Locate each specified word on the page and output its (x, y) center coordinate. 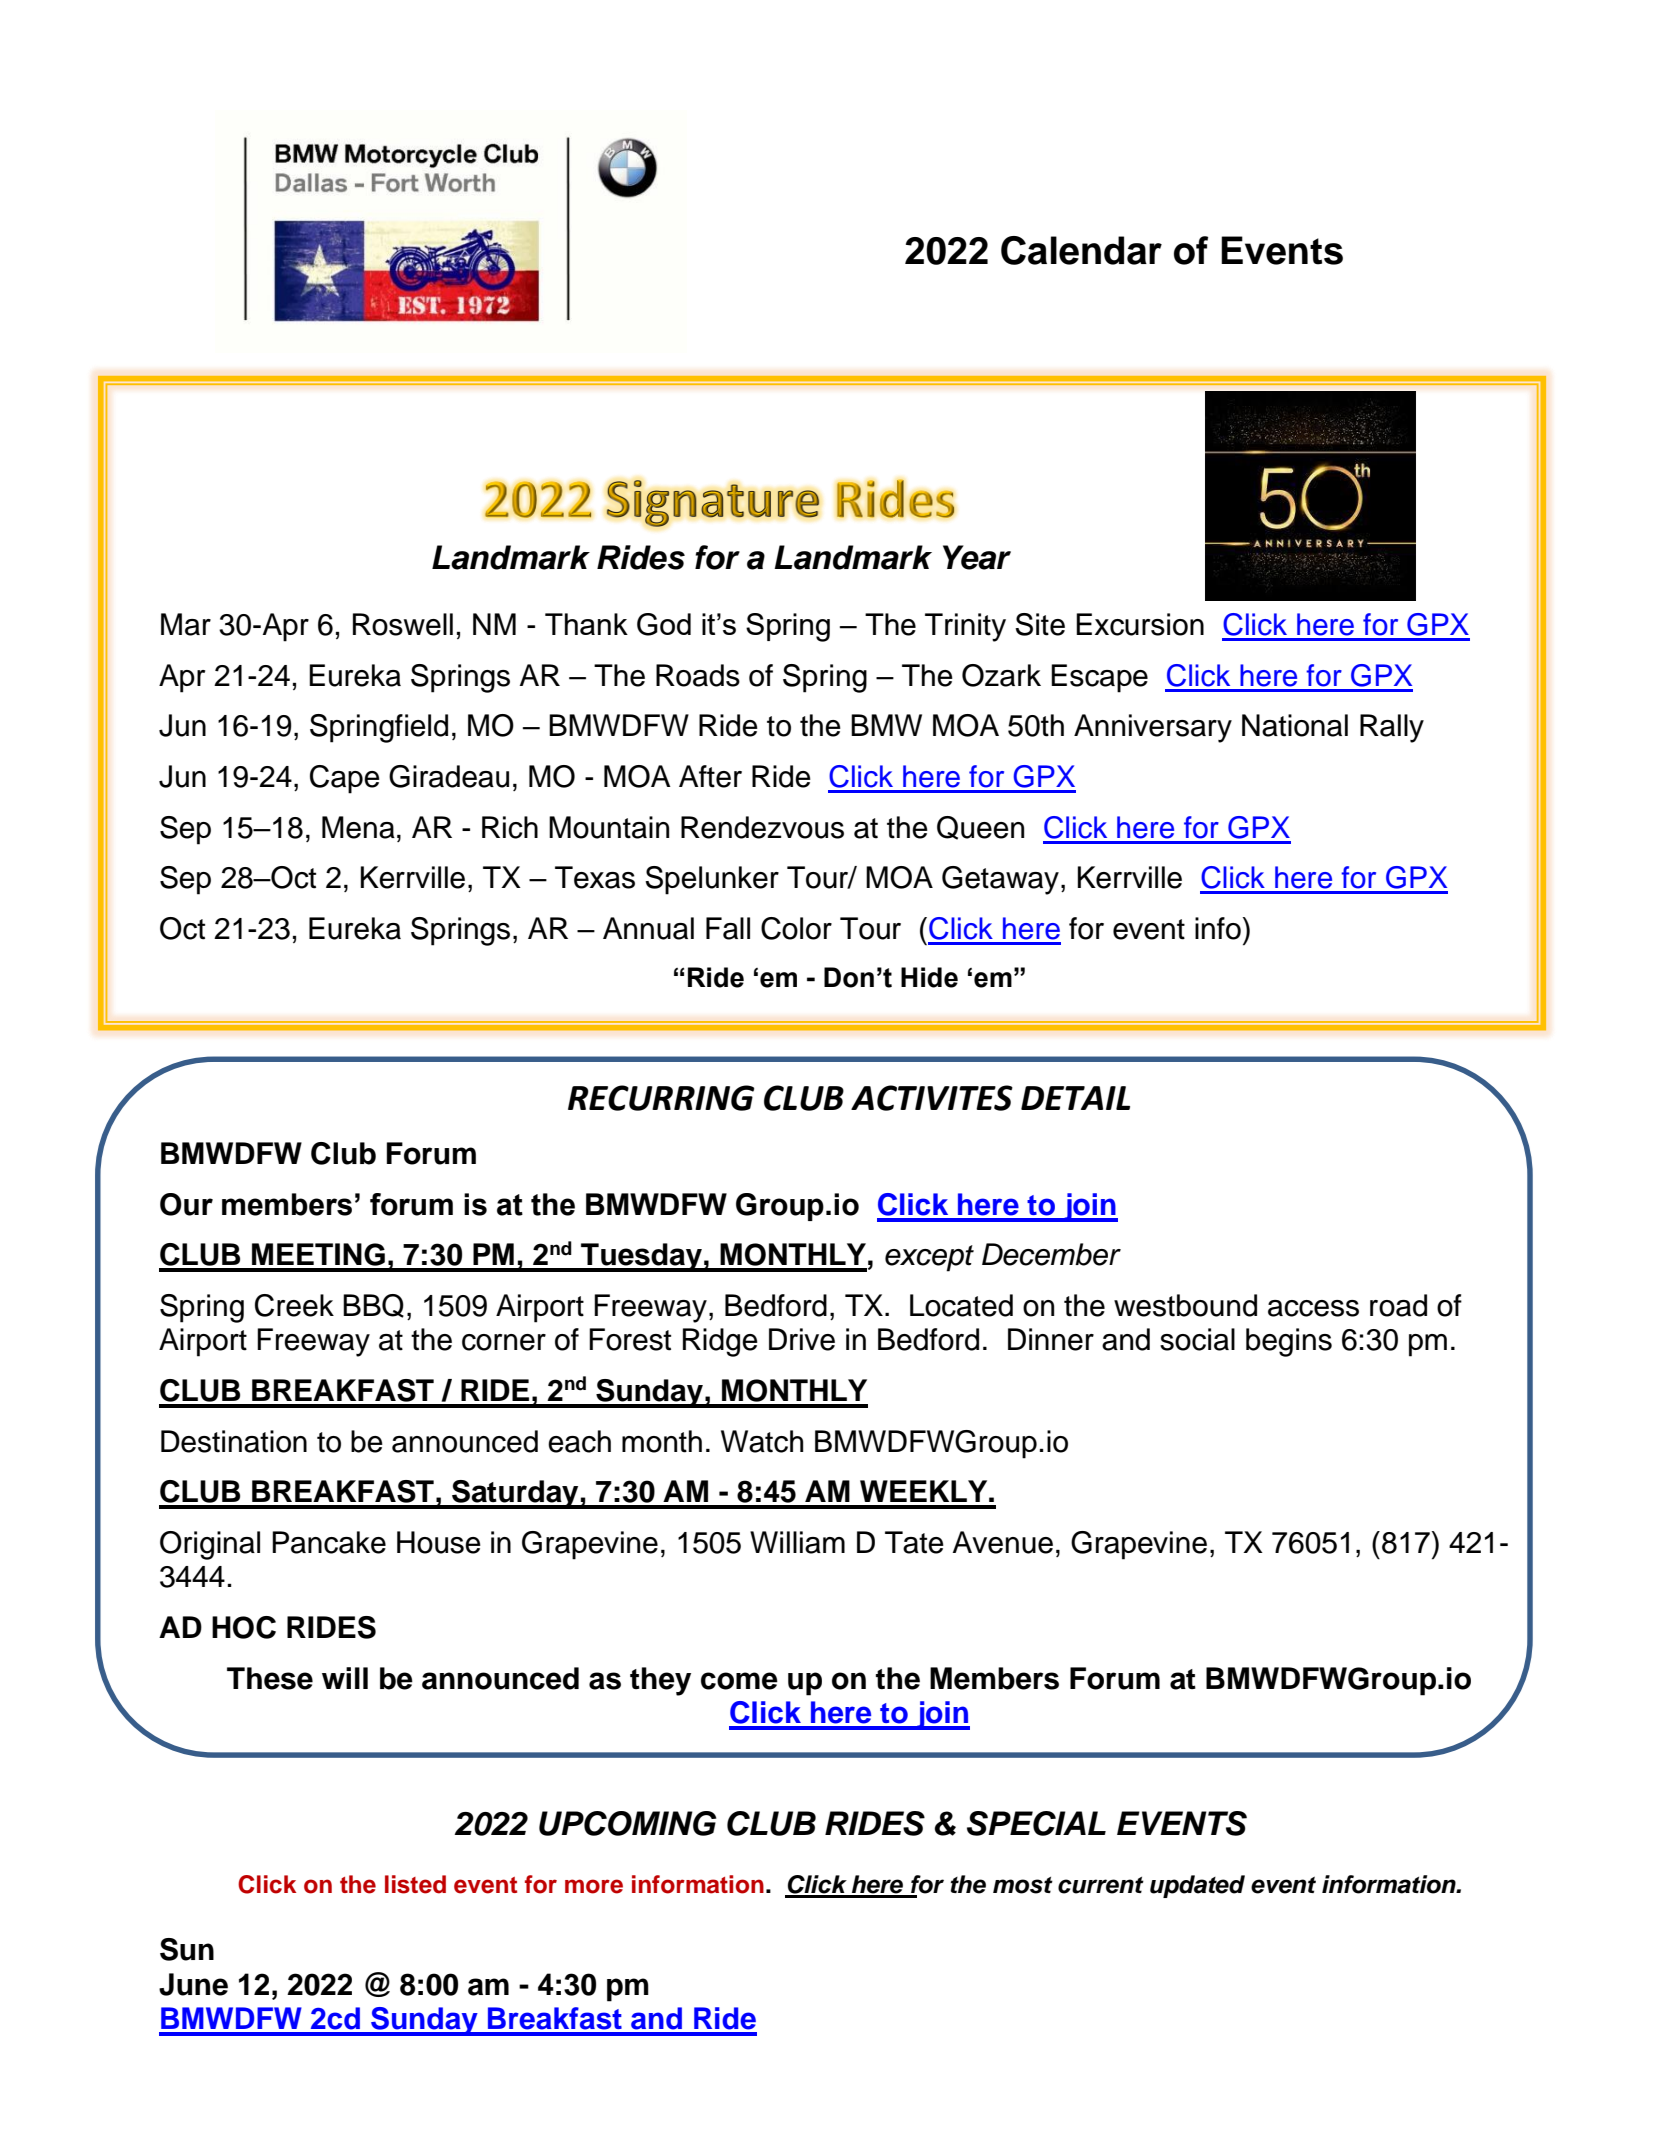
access (1313, 1308)
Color (796, 928)
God (664, 624)
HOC (244, 1627)
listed (415, 1884)
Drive (802, 1339)
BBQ (373, 1306)
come (739, 1681)
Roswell (403, 624)
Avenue (1002, 1542)
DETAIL (1075, 1098)
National (1295, 725)
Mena (358, 827)
